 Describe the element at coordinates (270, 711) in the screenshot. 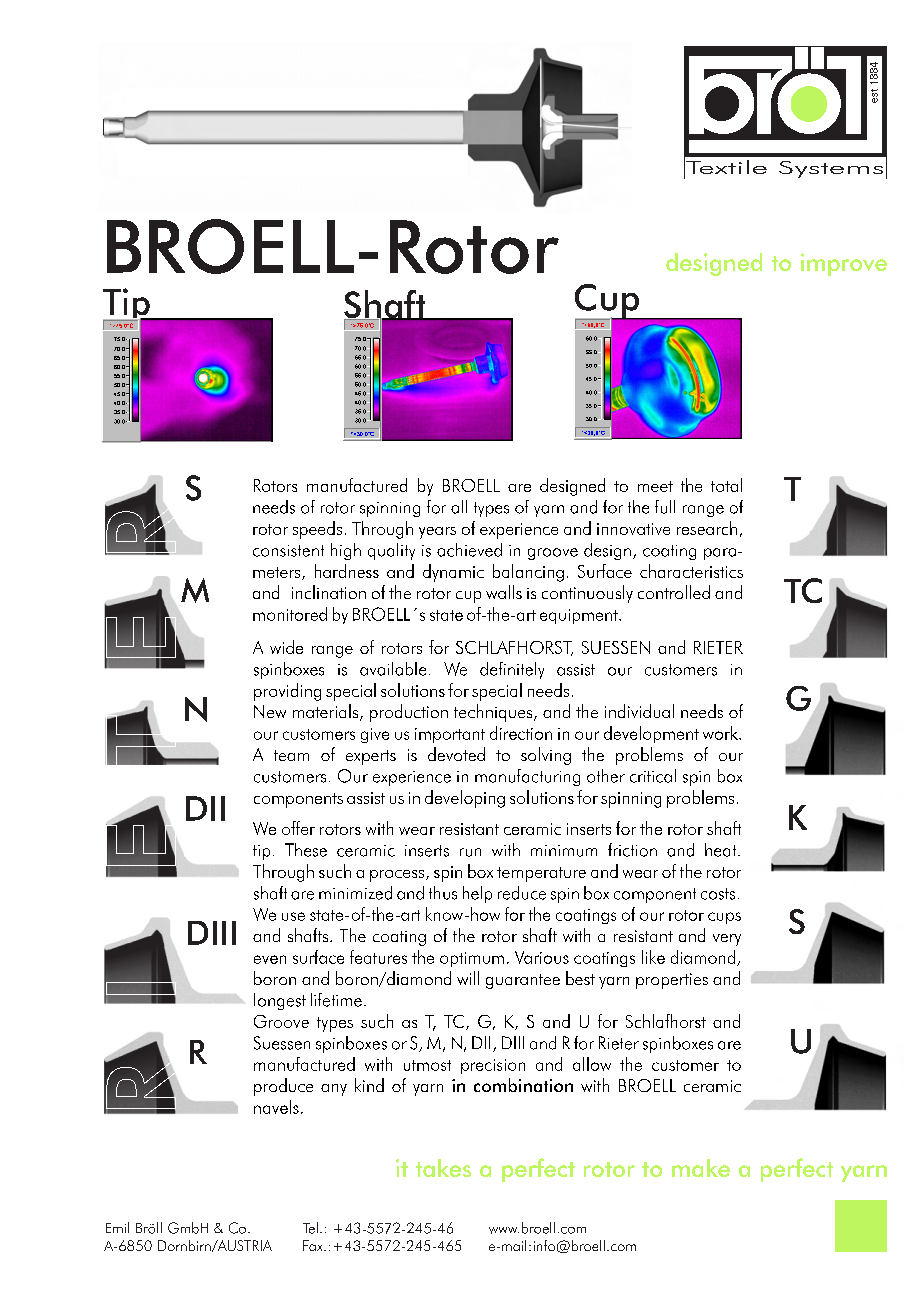

I see `New` at that location.
